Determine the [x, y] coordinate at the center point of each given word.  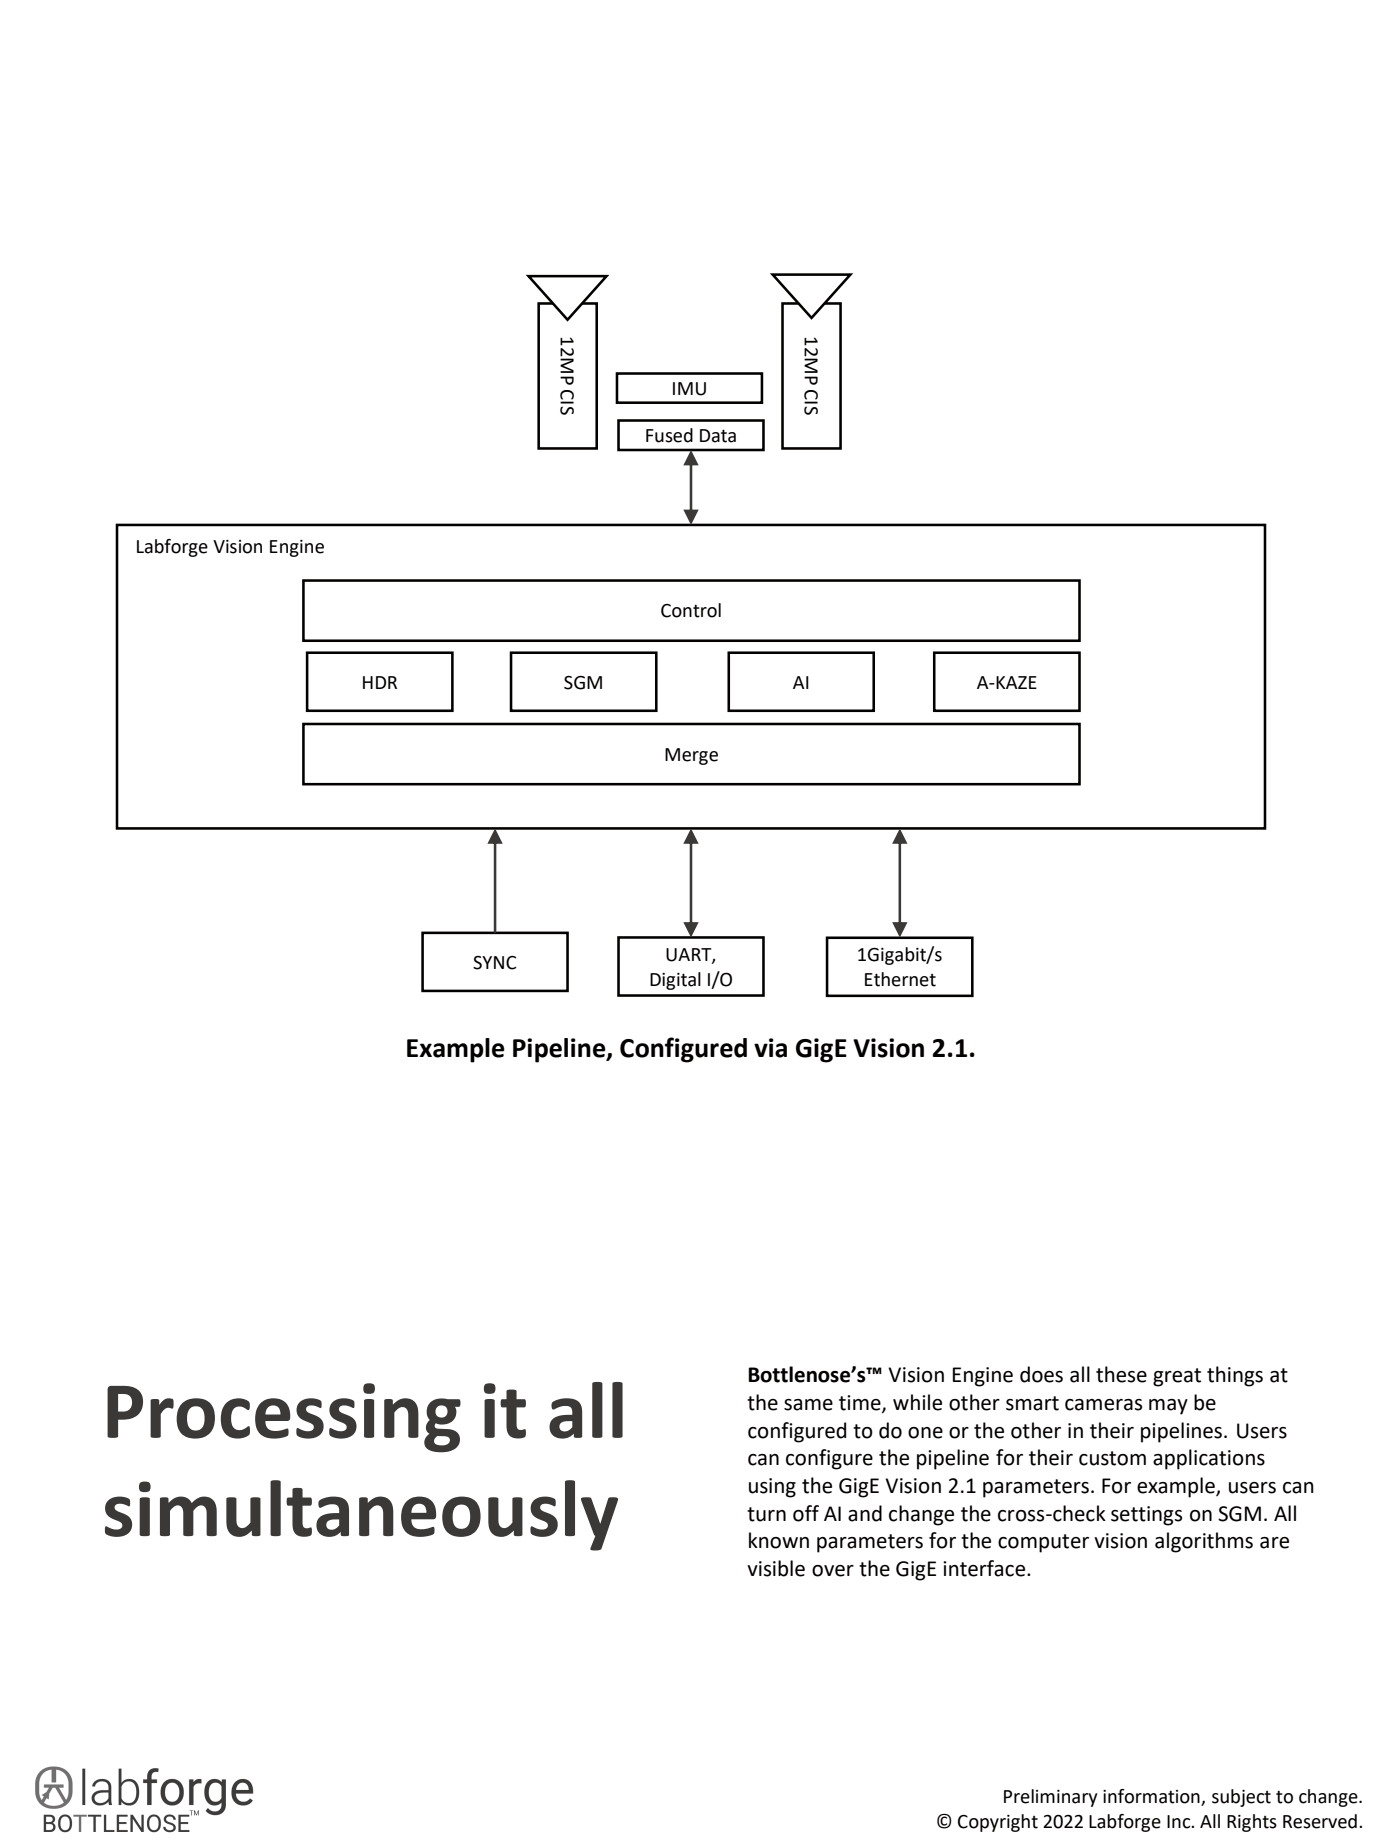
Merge [691, 756]
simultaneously [361, 1515]
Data [718, 436]
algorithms [1204, 1542]
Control [691, 610]
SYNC [494, 963]
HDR [380, 682]
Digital [675, 981]
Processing [284, 1418]
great [1177, 1377]
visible [776, 1568]
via [770, 1048]
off [806, 1513]
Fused [669, 435]
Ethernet [900, 979]
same [808, 1405]
